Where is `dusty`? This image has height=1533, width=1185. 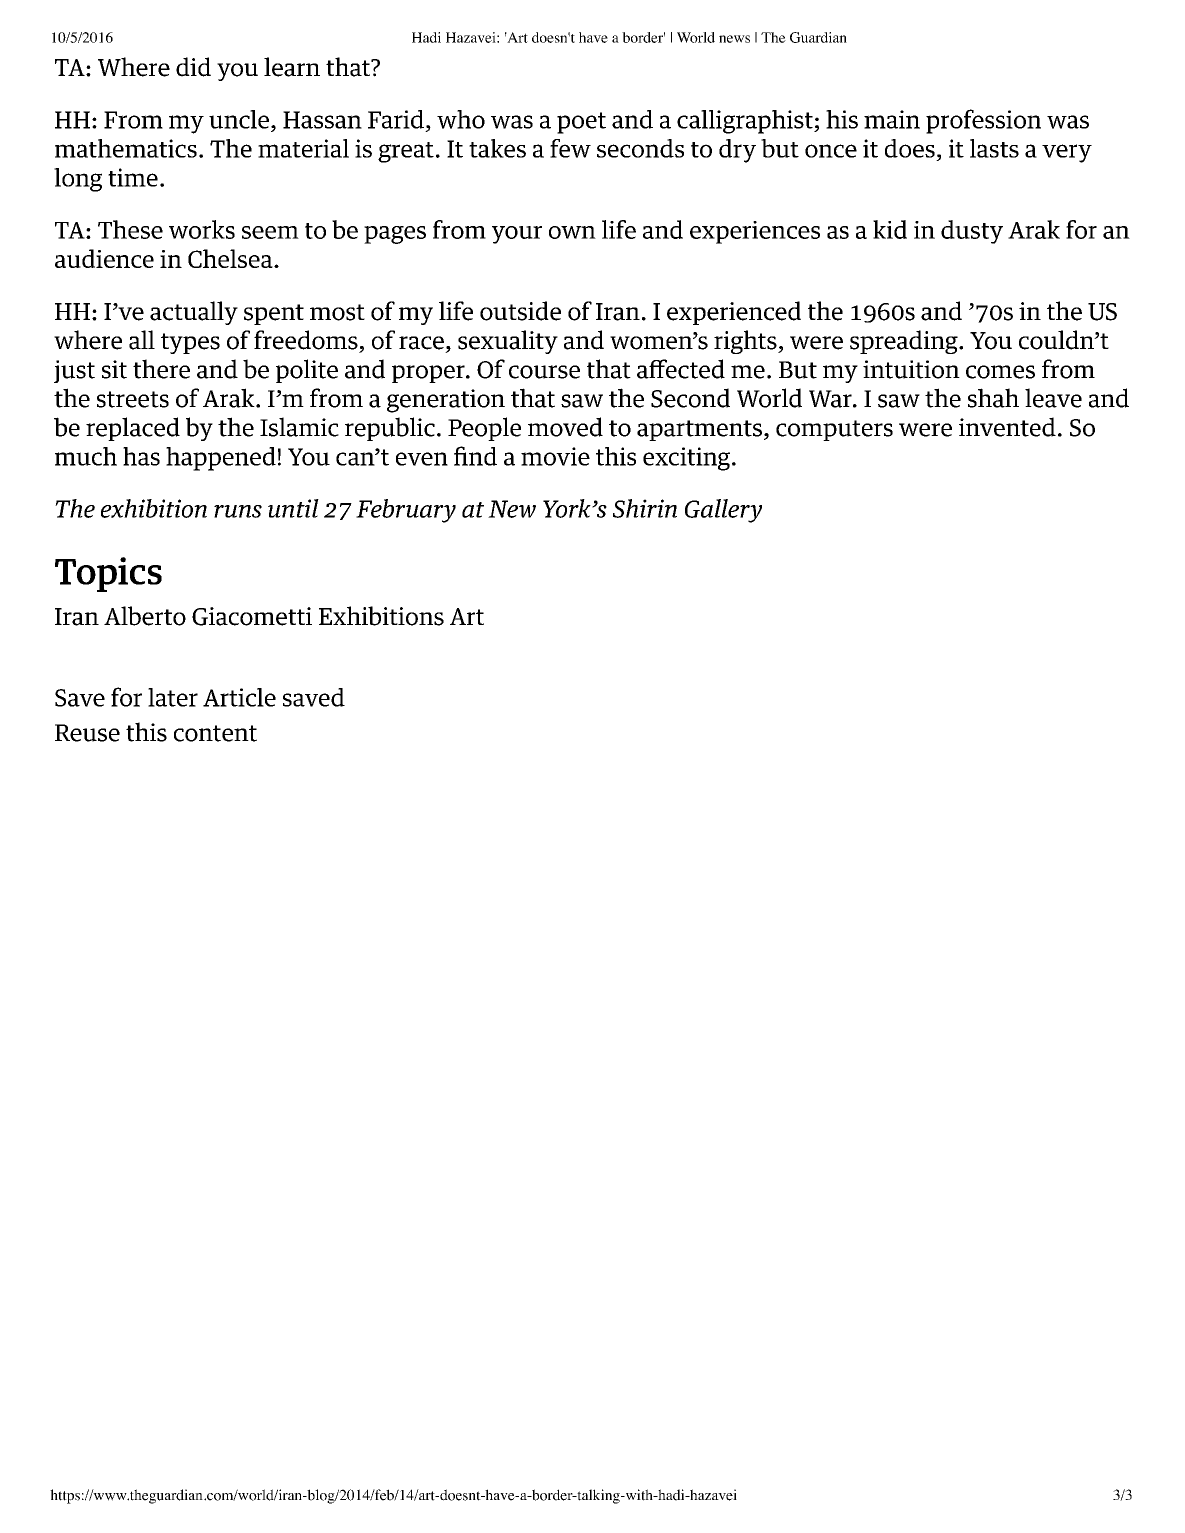 dusty is located at coordinates (972, 232).
